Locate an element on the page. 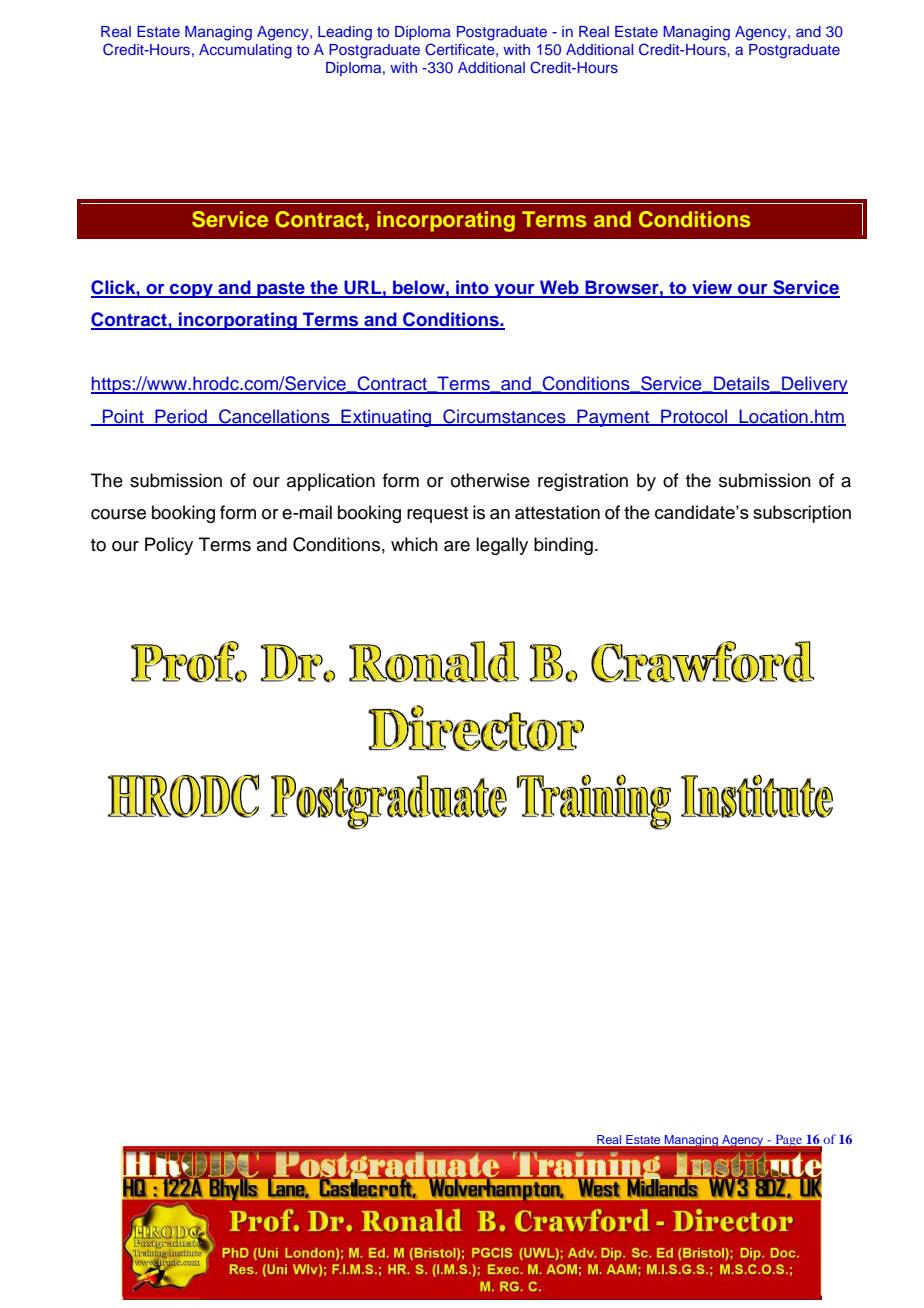  copy is located at coordinates (191, 291).
